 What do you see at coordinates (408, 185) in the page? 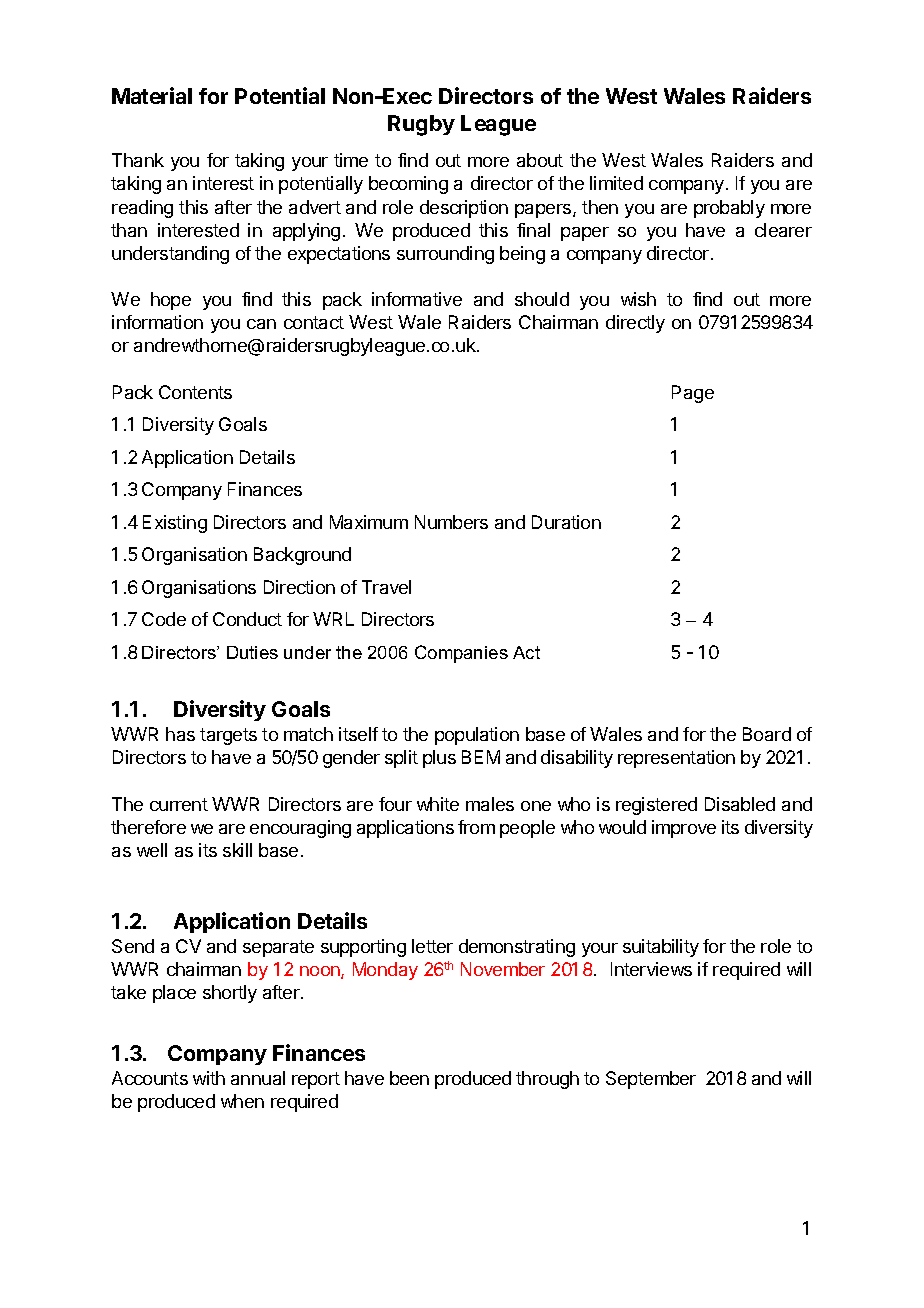
I see `becoming` at bounding box center [408, 185].
